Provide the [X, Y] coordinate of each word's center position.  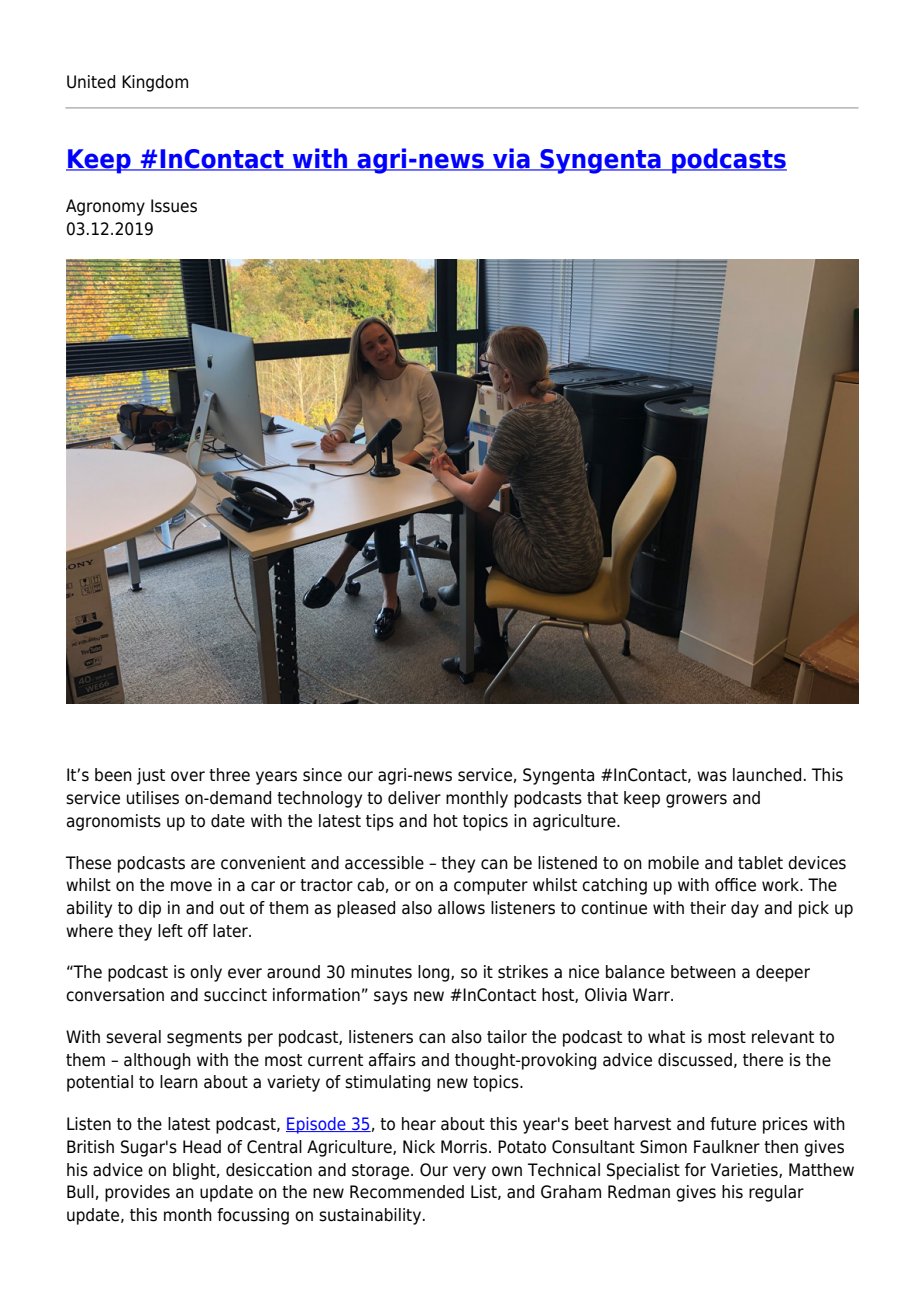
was [712, 776]
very [469, 1173]
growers [696, 801]
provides [137, 1193]
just [151, 776]
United [91, 82]
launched [767, 775]
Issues [174, 206]
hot [446, 821]
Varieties [745, 1170]
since [322, 775]
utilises [153, 798]
